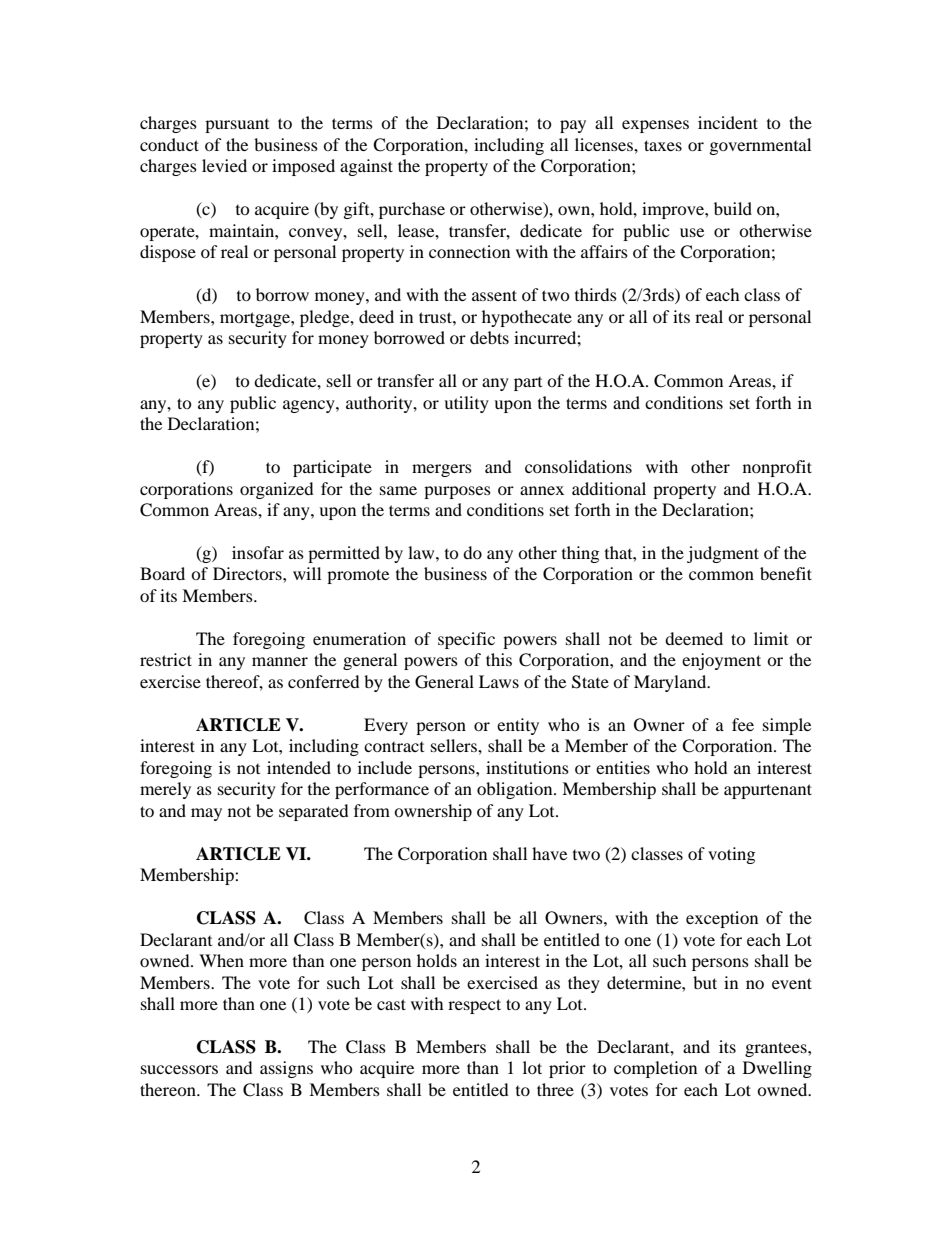  I want to click on organized, so click(277, 490).
